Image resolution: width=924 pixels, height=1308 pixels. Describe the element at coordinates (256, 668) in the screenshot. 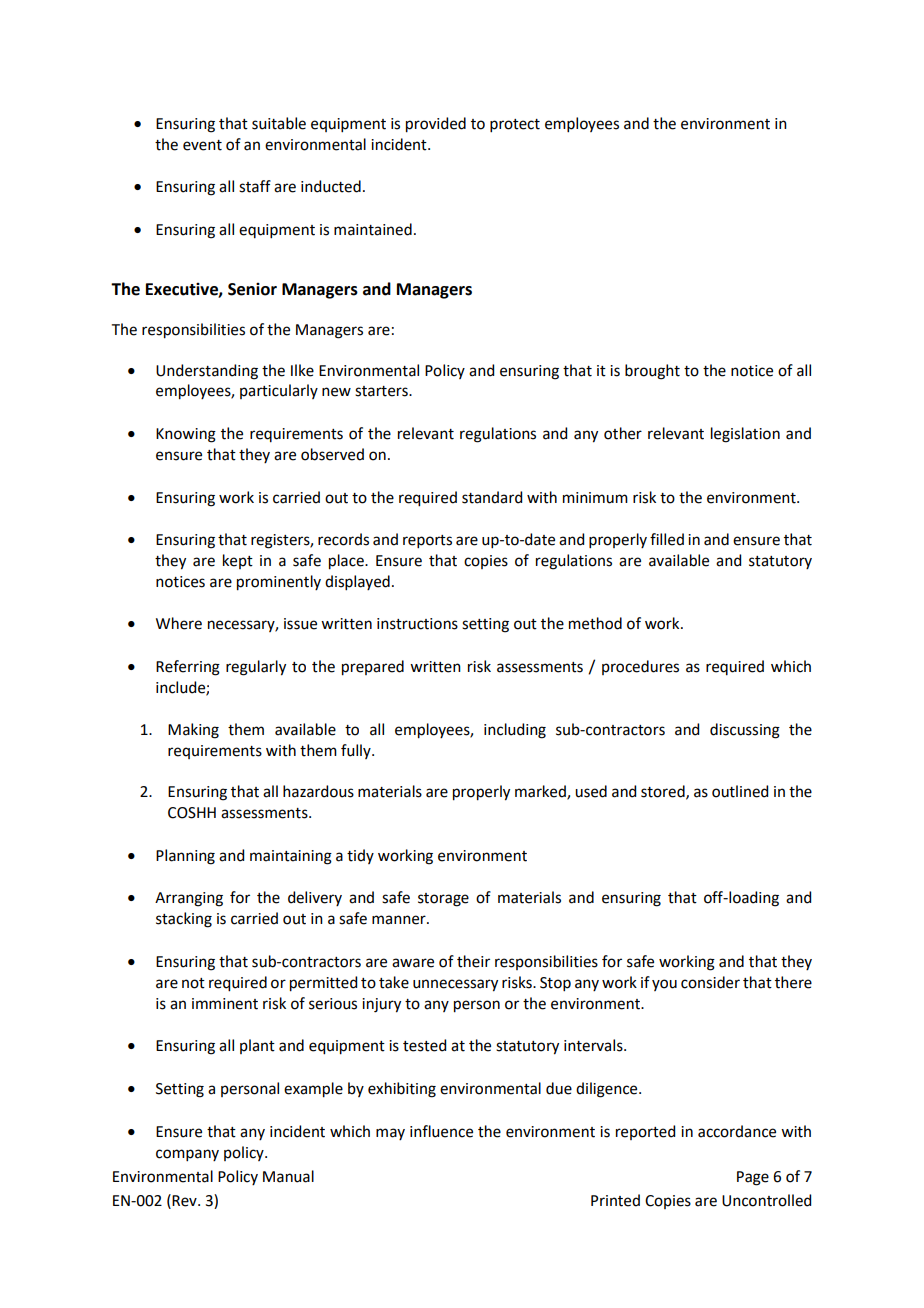

I see `regularly` at that location.
